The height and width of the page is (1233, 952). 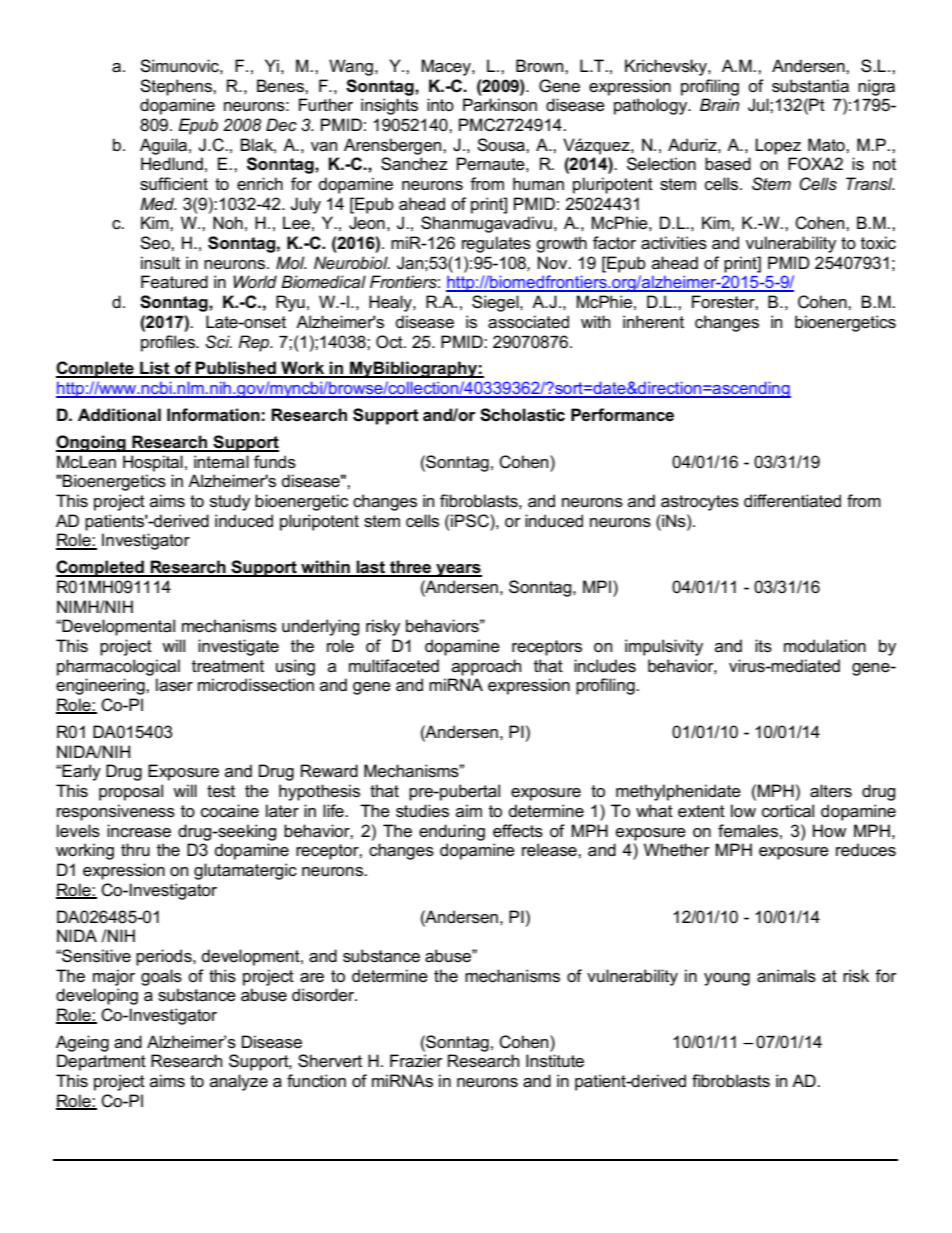 I want to click on thru, so click(x=135, y=849).
